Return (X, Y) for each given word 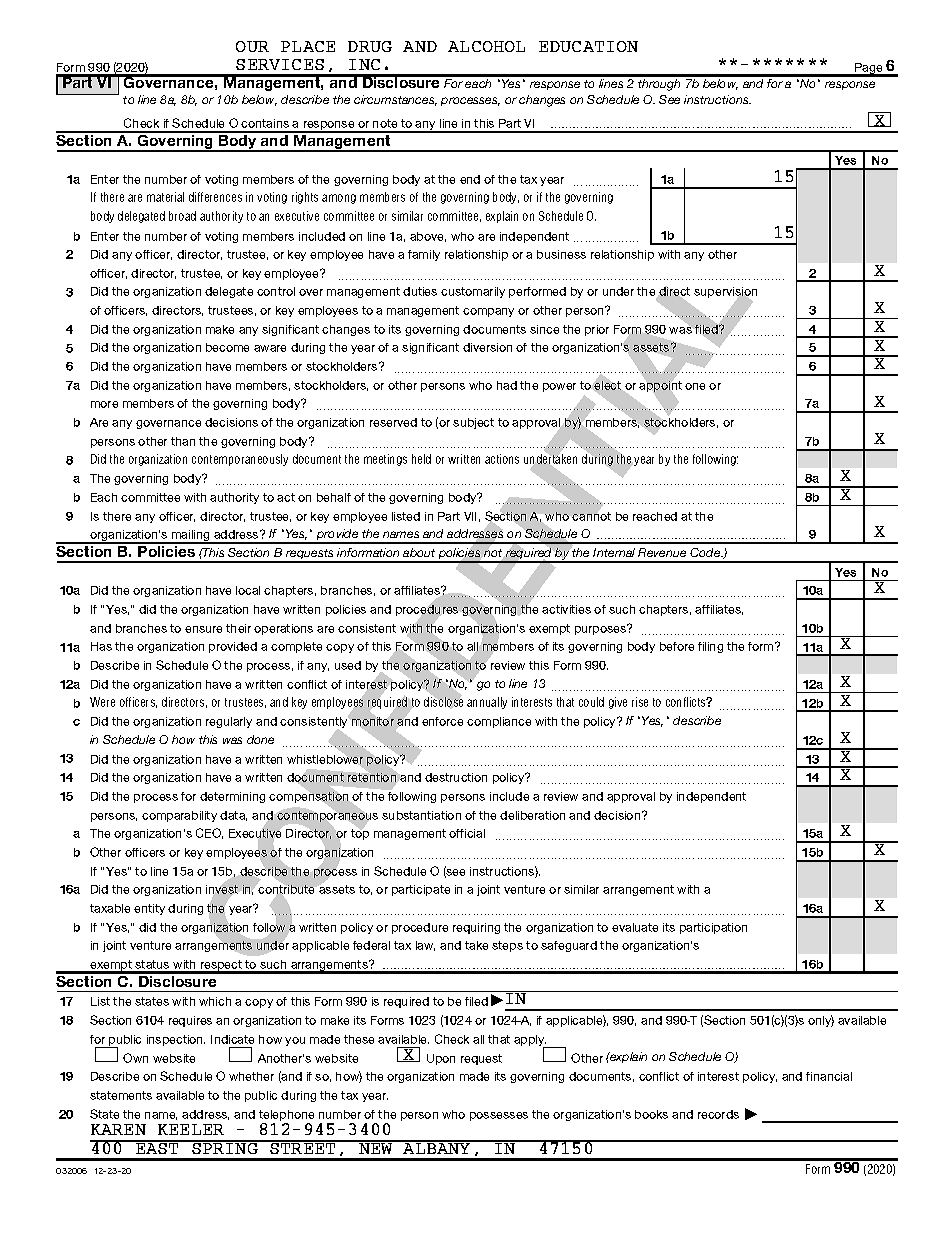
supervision (725, 294)
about (419, 552)
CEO (209, 833)
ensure (203, 629)
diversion (487, 347)
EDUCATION (588, 46)
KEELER (191, 1129)
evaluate (635, 927)
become (227, 347)
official (467, 833)
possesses (499, 1116)
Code (706, 552)
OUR (252, 46)
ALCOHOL (486, 46)
